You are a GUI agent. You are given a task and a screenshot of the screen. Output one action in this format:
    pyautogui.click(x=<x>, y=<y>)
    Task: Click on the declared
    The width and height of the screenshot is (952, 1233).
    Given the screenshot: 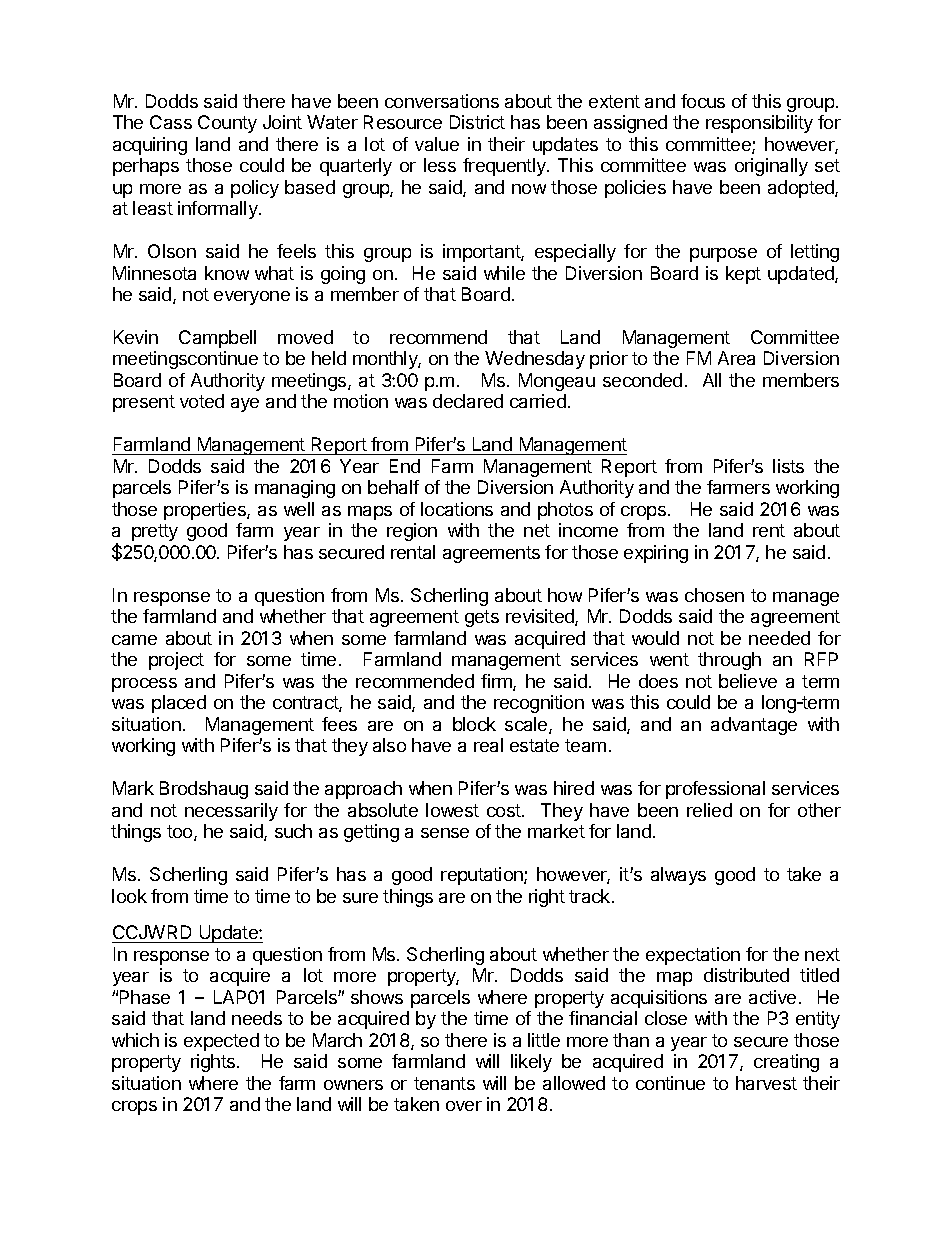 What is the action you would take?
    pyautogui.click(x=468, y=401)
